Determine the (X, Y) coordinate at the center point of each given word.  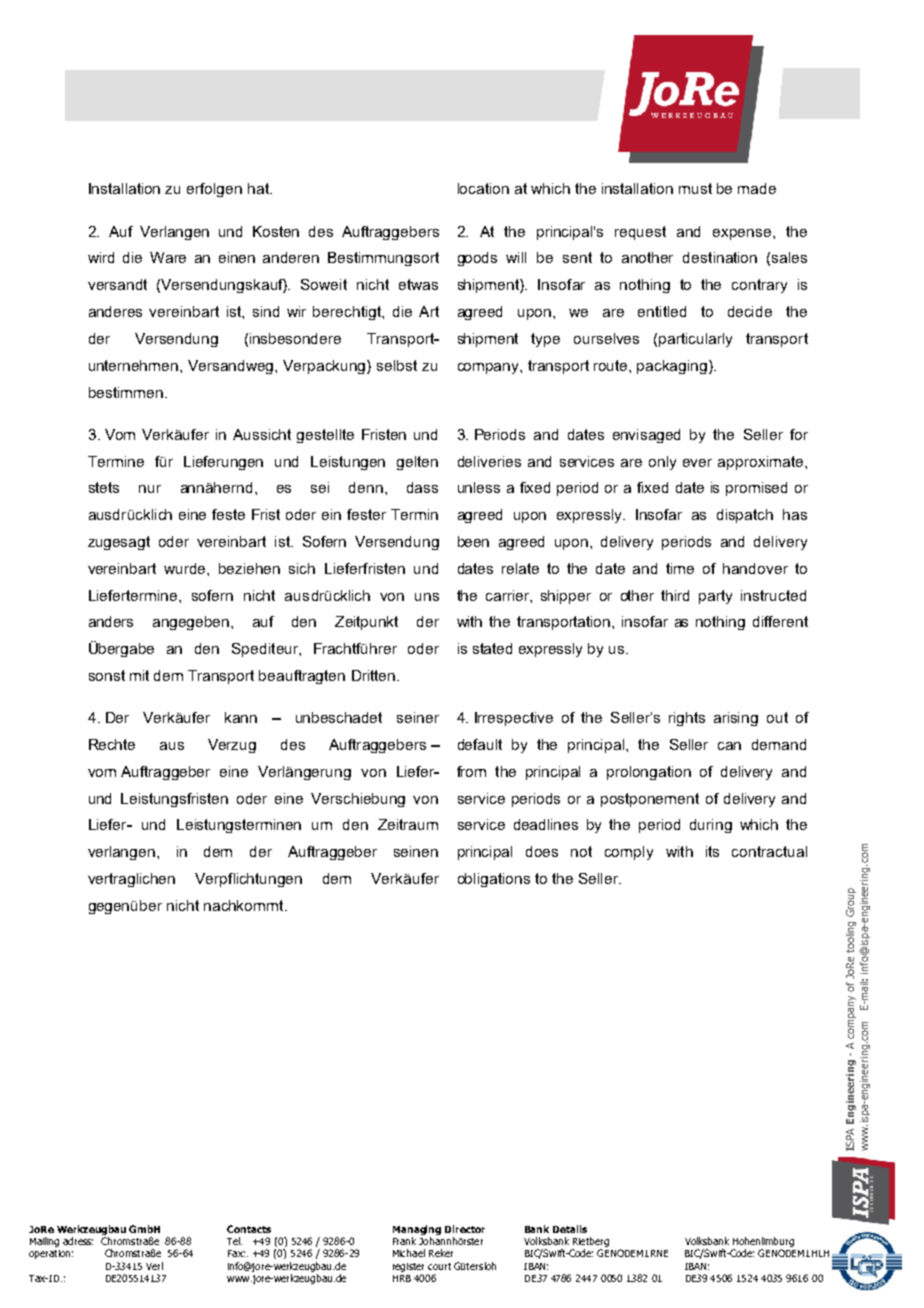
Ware (168, 257)
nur (150, 489)
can (729, 746)
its (712, 851)
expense (743, 234)
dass (422, 487)
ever (697, 463)
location (483, 188)
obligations (494, 880)
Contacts (249, 1229)
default (480, 744)
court (439, 1266)
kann (241, 717)
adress (78, 1241)
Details (570, 1229)
